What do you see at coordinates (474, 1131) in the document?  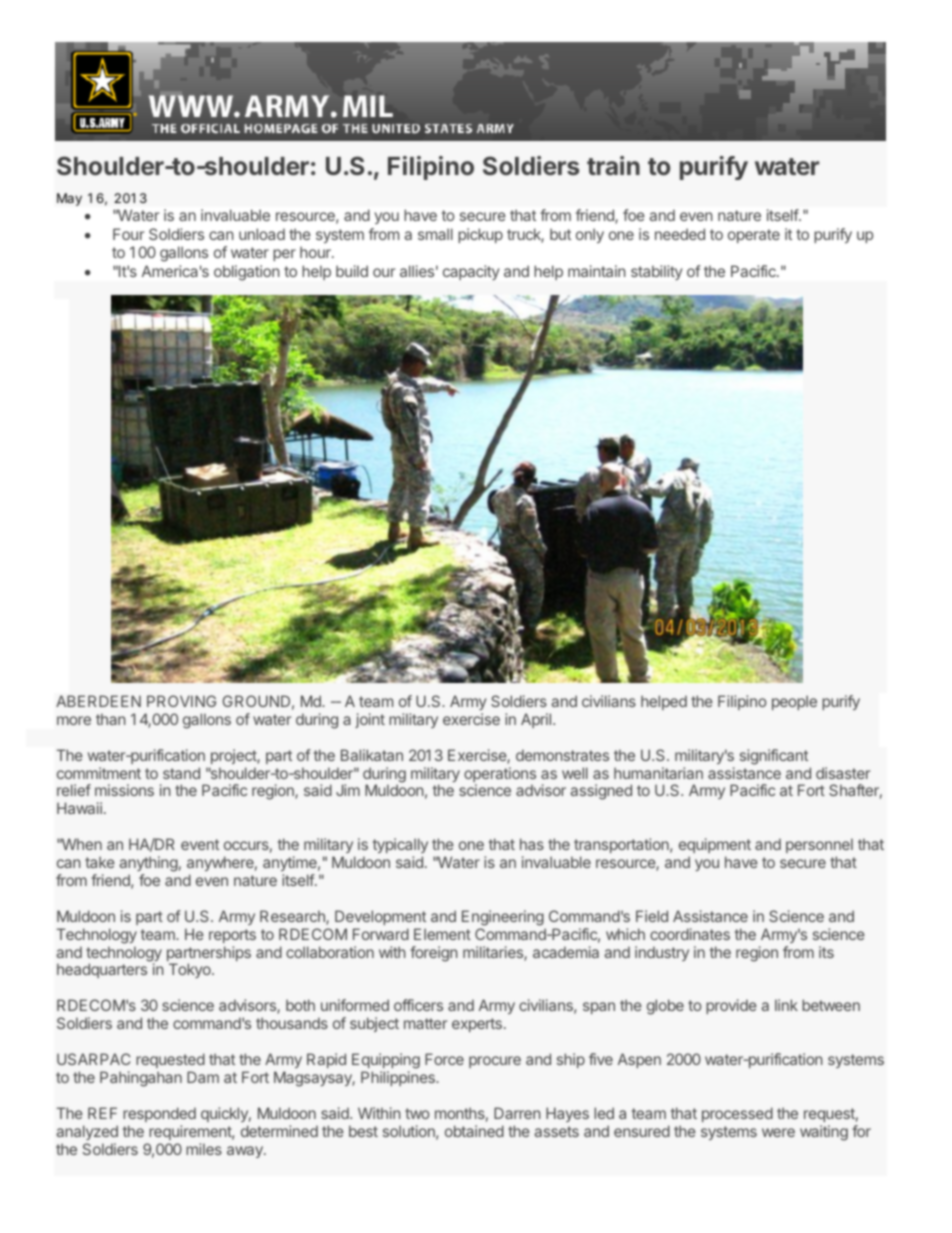 I see `obtained` at bounding box center [474, 1131].
